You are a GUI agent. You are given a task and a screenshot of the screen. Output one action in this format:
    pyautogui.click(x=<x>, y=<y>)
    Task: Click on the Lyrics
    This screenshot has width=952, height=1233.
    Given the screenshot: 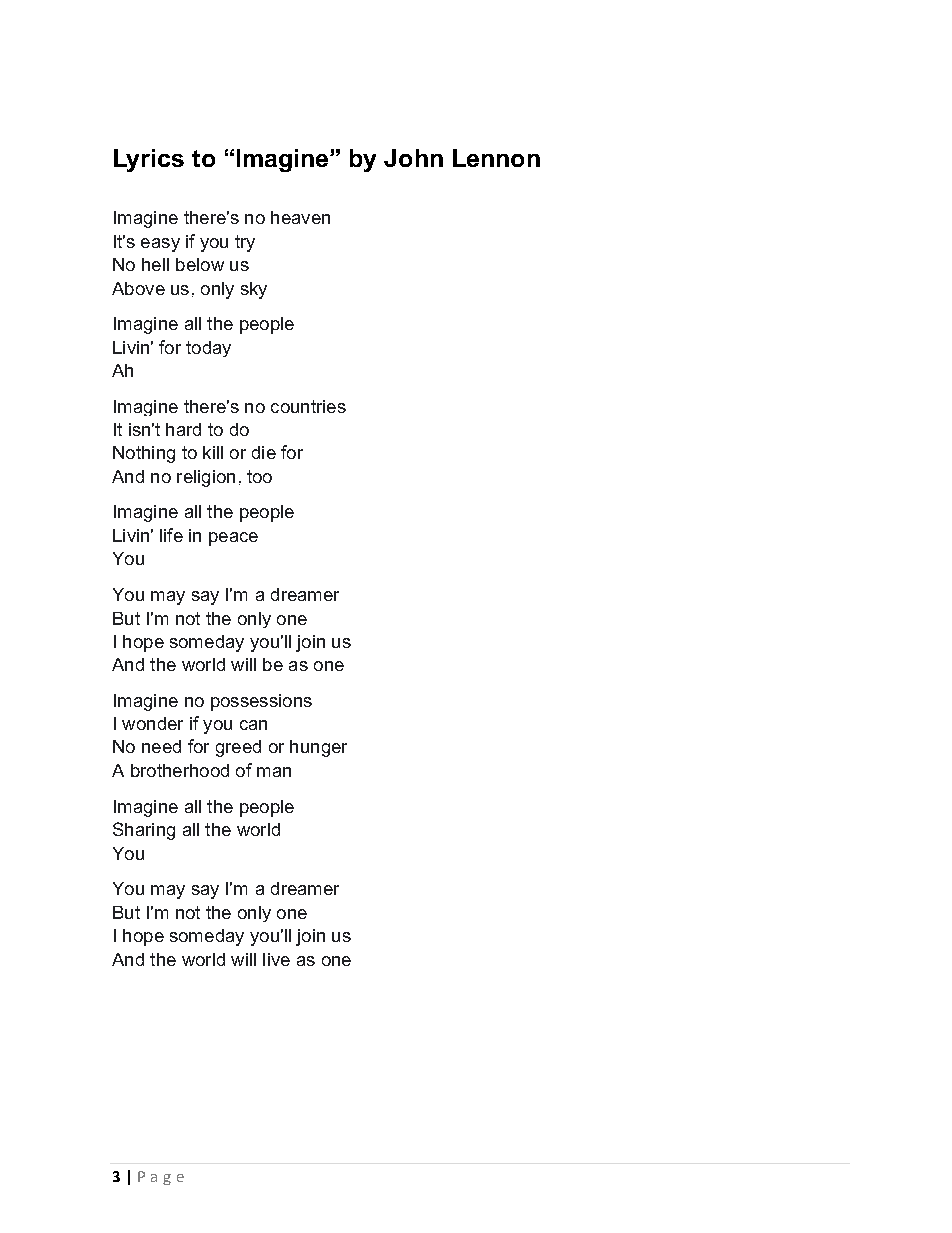 What is the action you would take?
    pyautogui.click(x=149, y=160)
